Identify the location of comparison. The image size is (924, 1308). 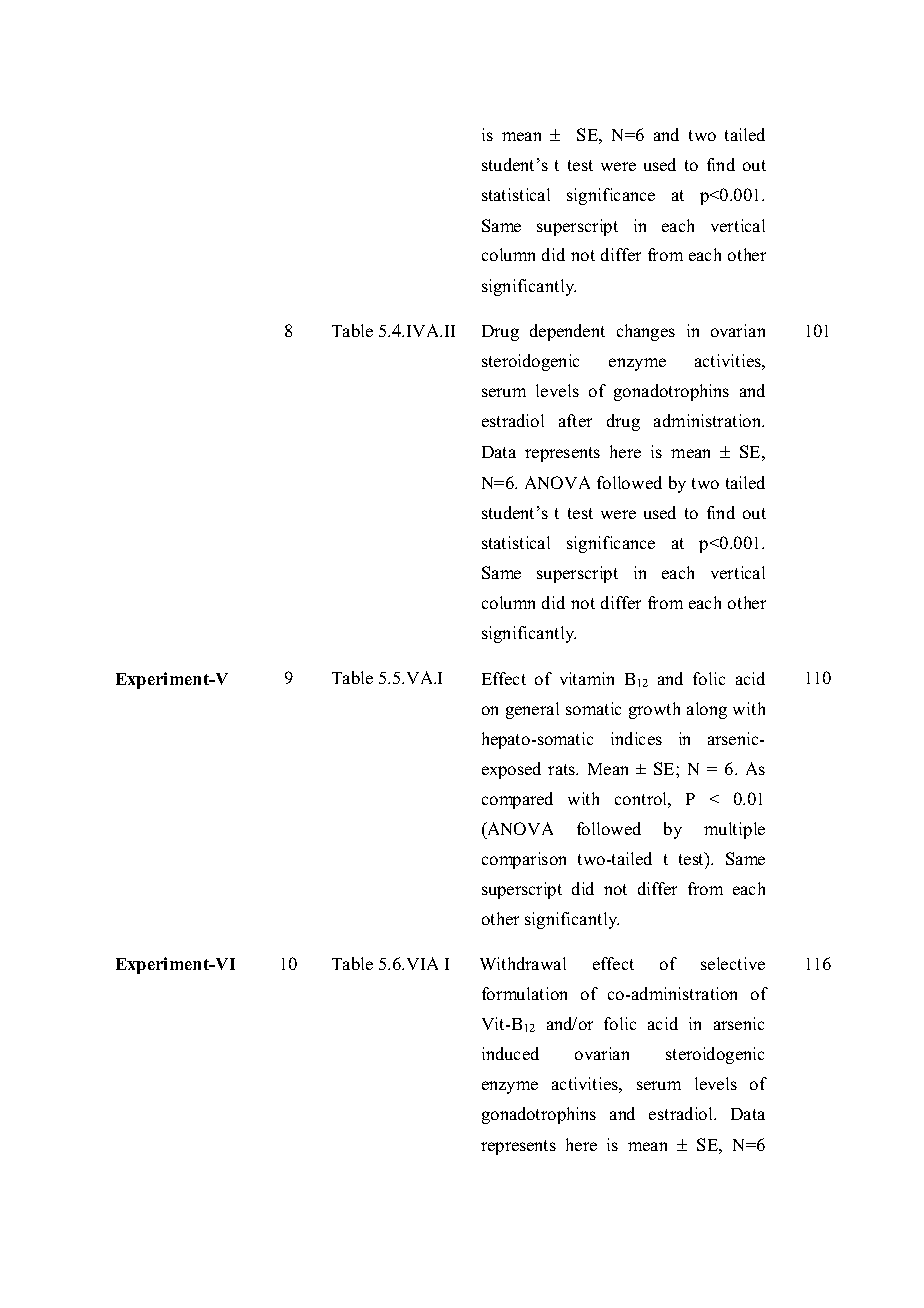
(524, 860).
